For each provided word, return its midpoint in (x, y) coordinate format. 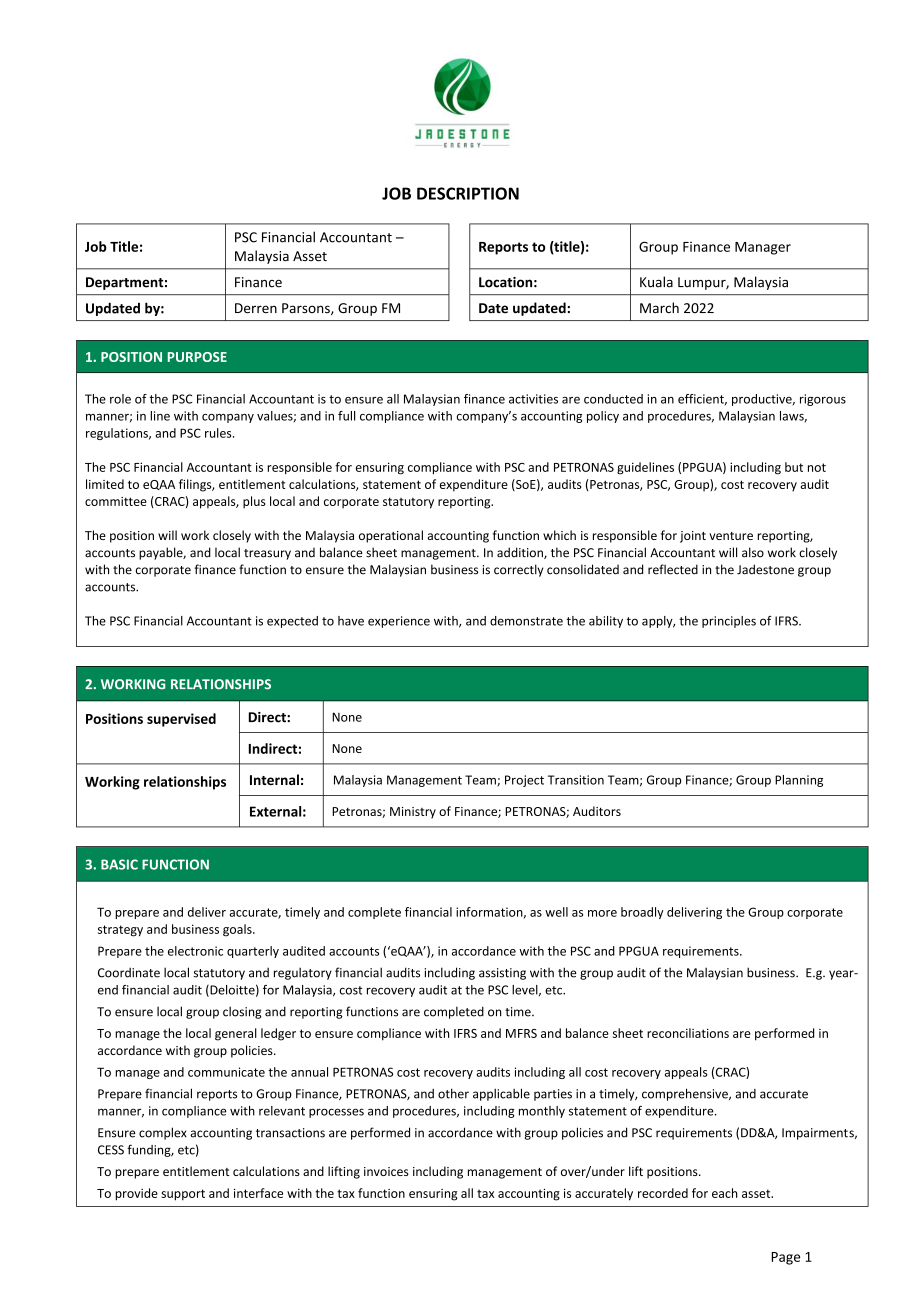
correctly (518, 570)
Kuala (656, 282)
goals (238, 930)
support (183, 1195)
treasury (267, 554)
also (753, 552)
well (556, 912)
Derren (256, 308)
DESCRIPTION (468, 193)
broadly (642, 913)
